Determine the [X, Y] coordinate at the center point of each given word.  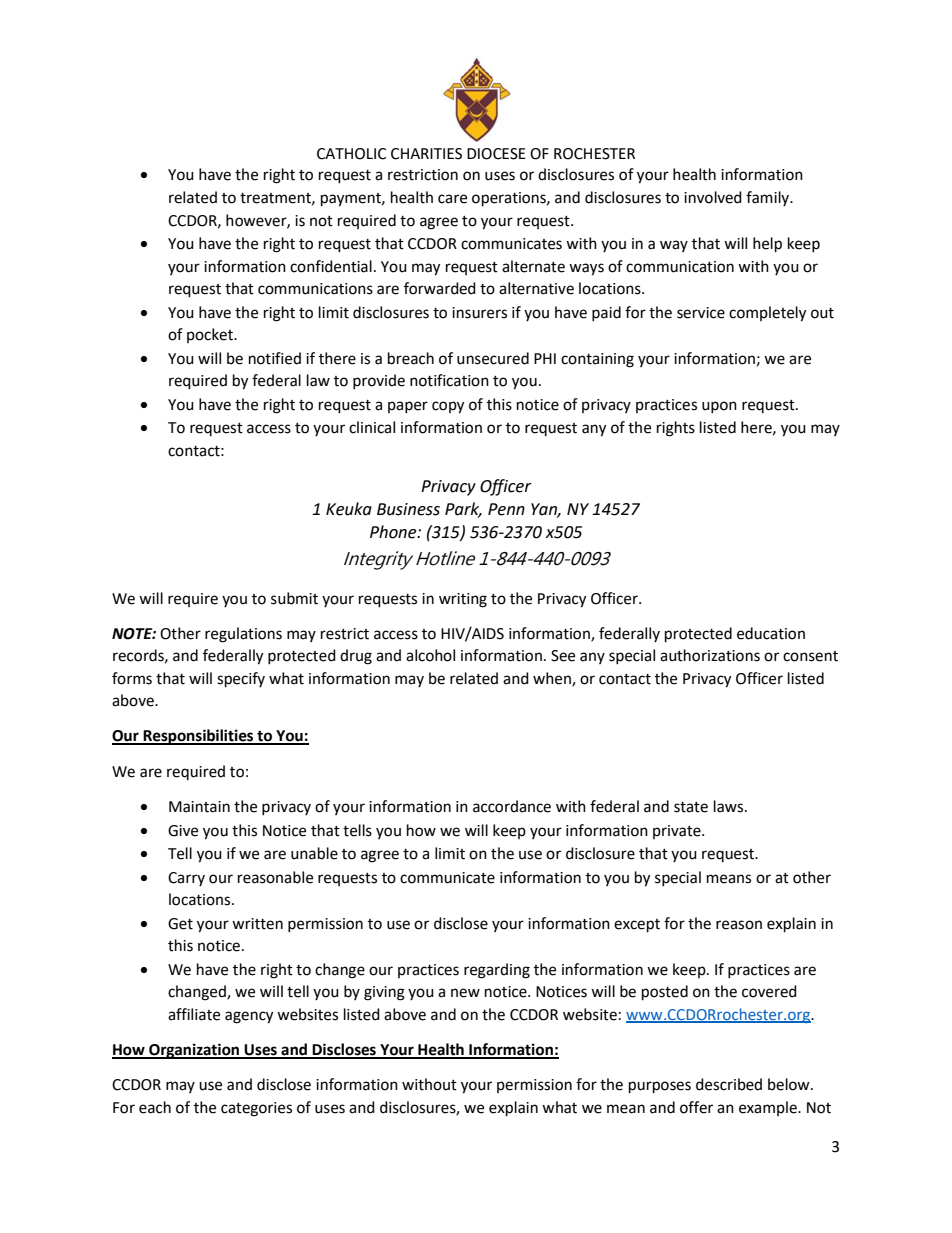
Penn [506, 509]
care [452, 199]
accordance [512, 806]
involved [713, 197]
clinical [372, 427]
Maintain [199, 807]
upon [719, 407]
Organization [194, 1051]
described [729, 1084]
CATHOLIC [351, 154]
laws [730, 806]
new [465, 993]
